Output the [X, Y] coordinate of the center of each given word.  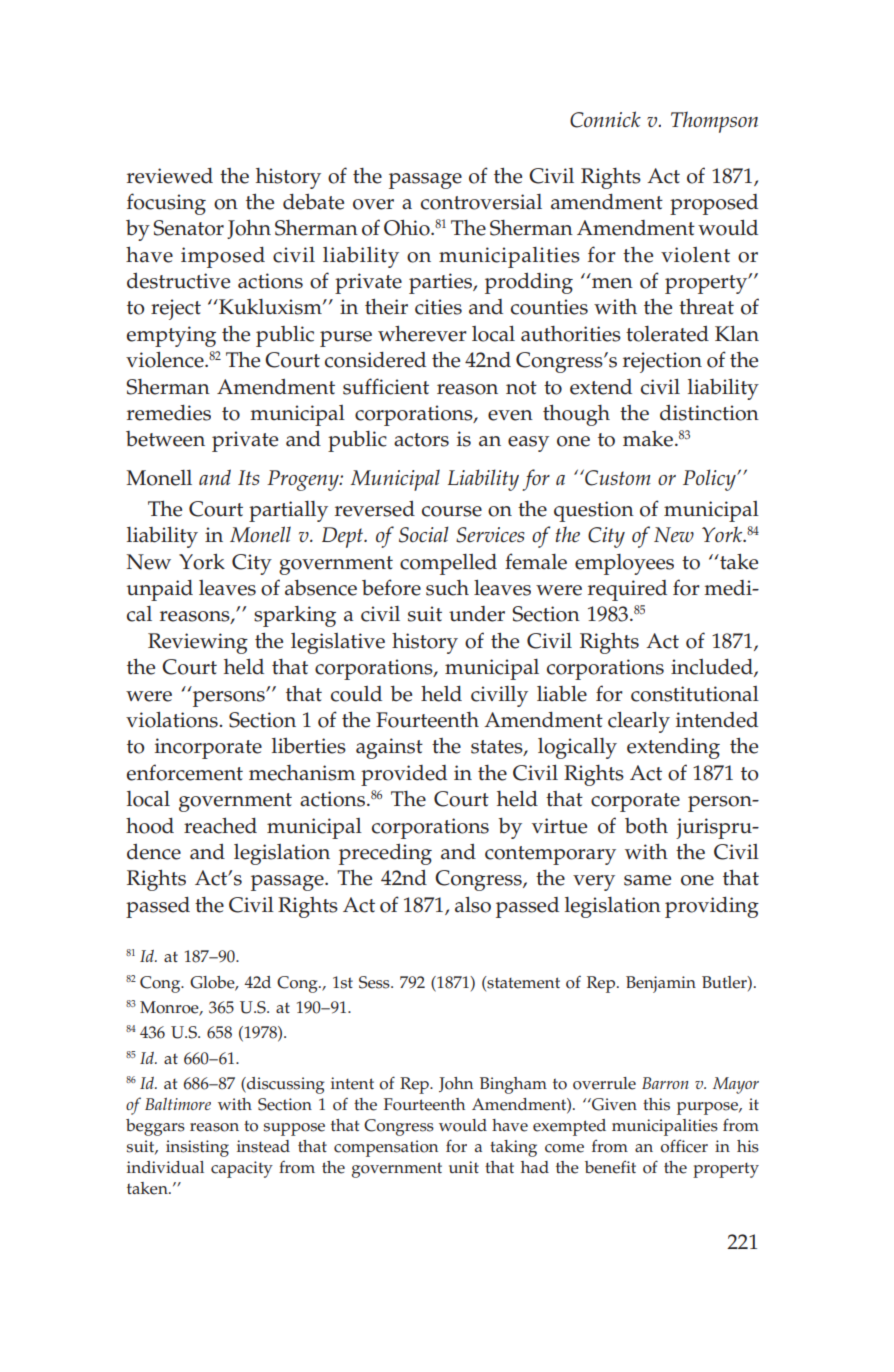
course [452, 511]
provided [404, 775]
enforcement [185, 772]
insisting [197, 1148]
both [646, 826]
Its [248, 477]
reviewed [170, 176]
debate [313, 202]
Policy [710, 480]
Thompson [714, 122]
